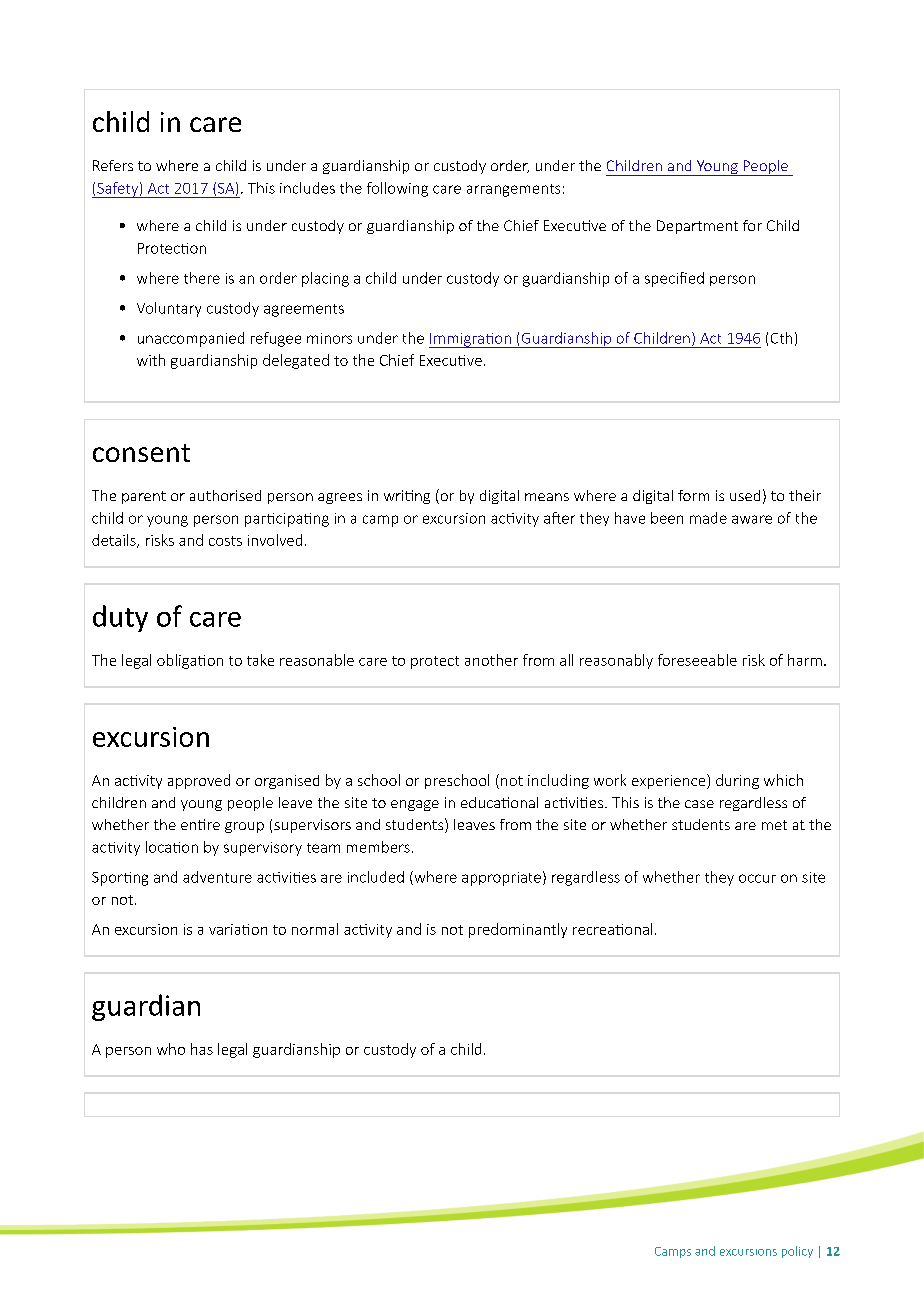  I want to click on who, so click(171, 1049).
